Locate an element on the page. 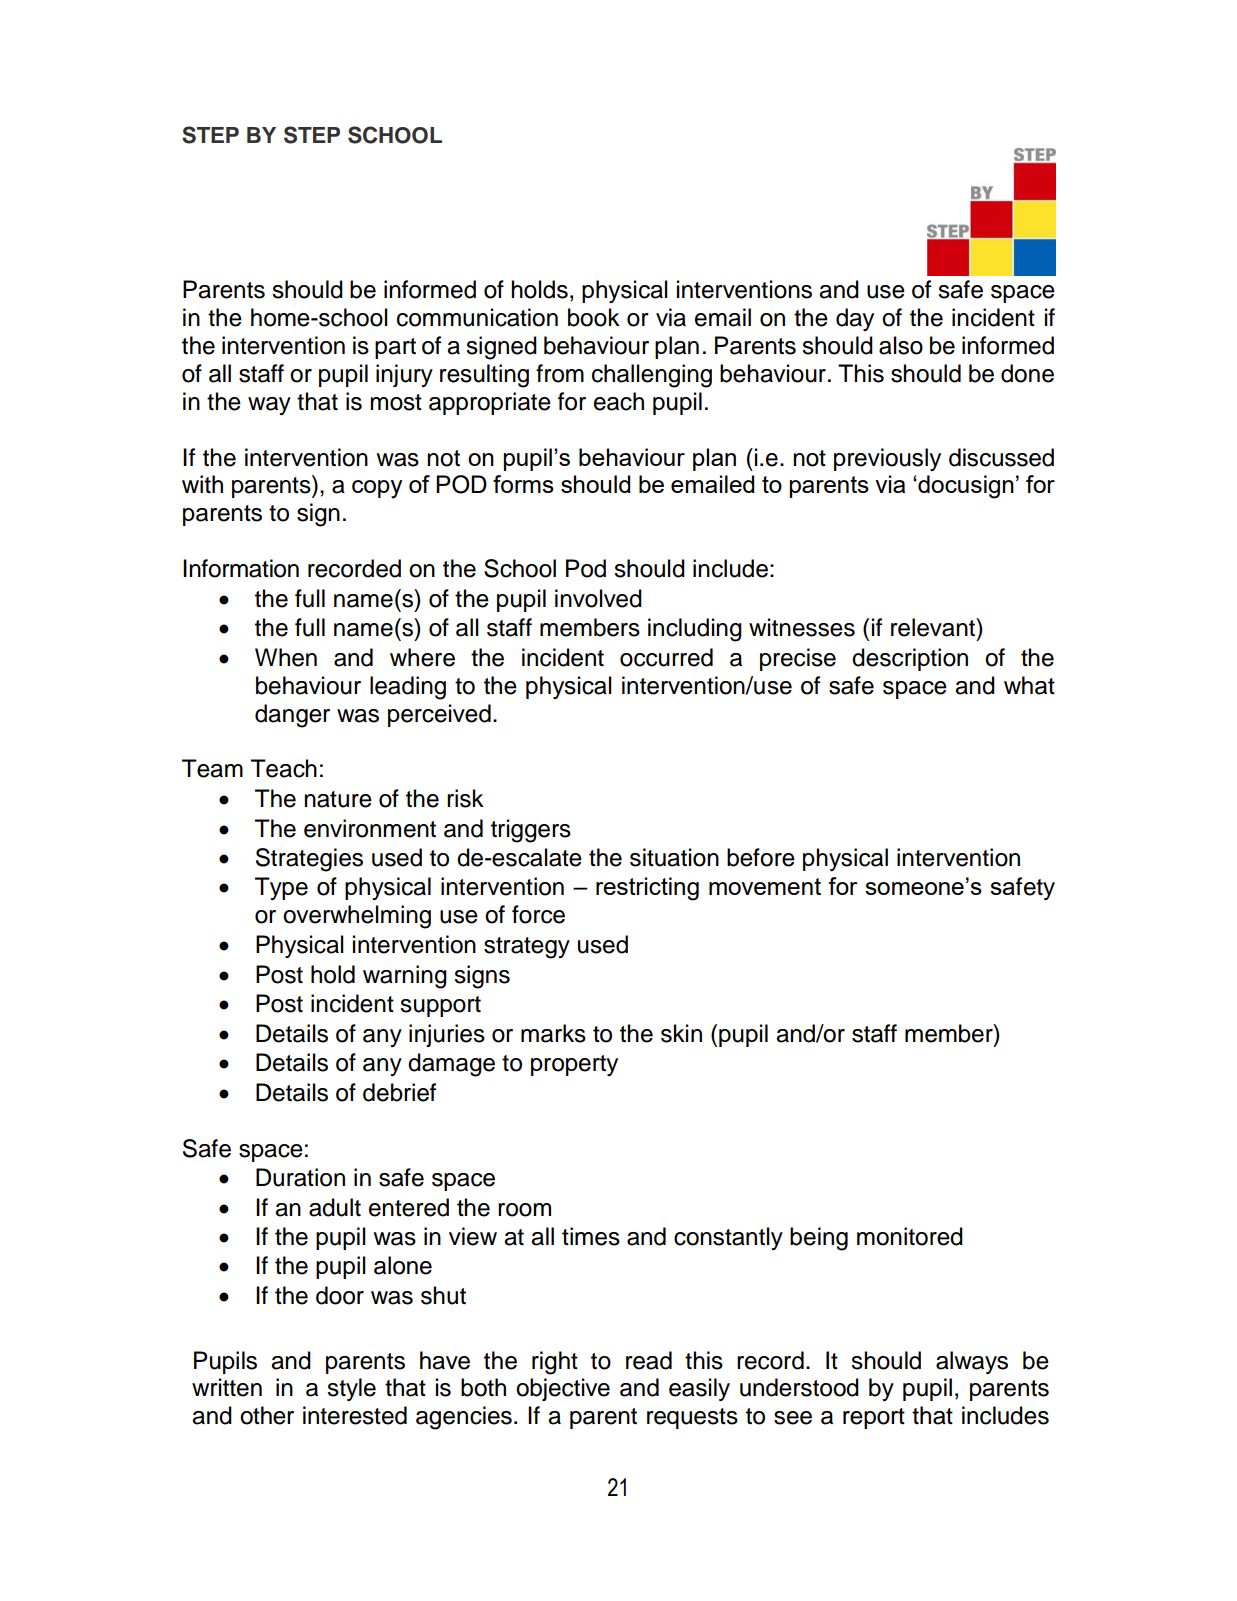 The height and width of the document is (1601, 1237). description is located at coordinates (910, 659).
